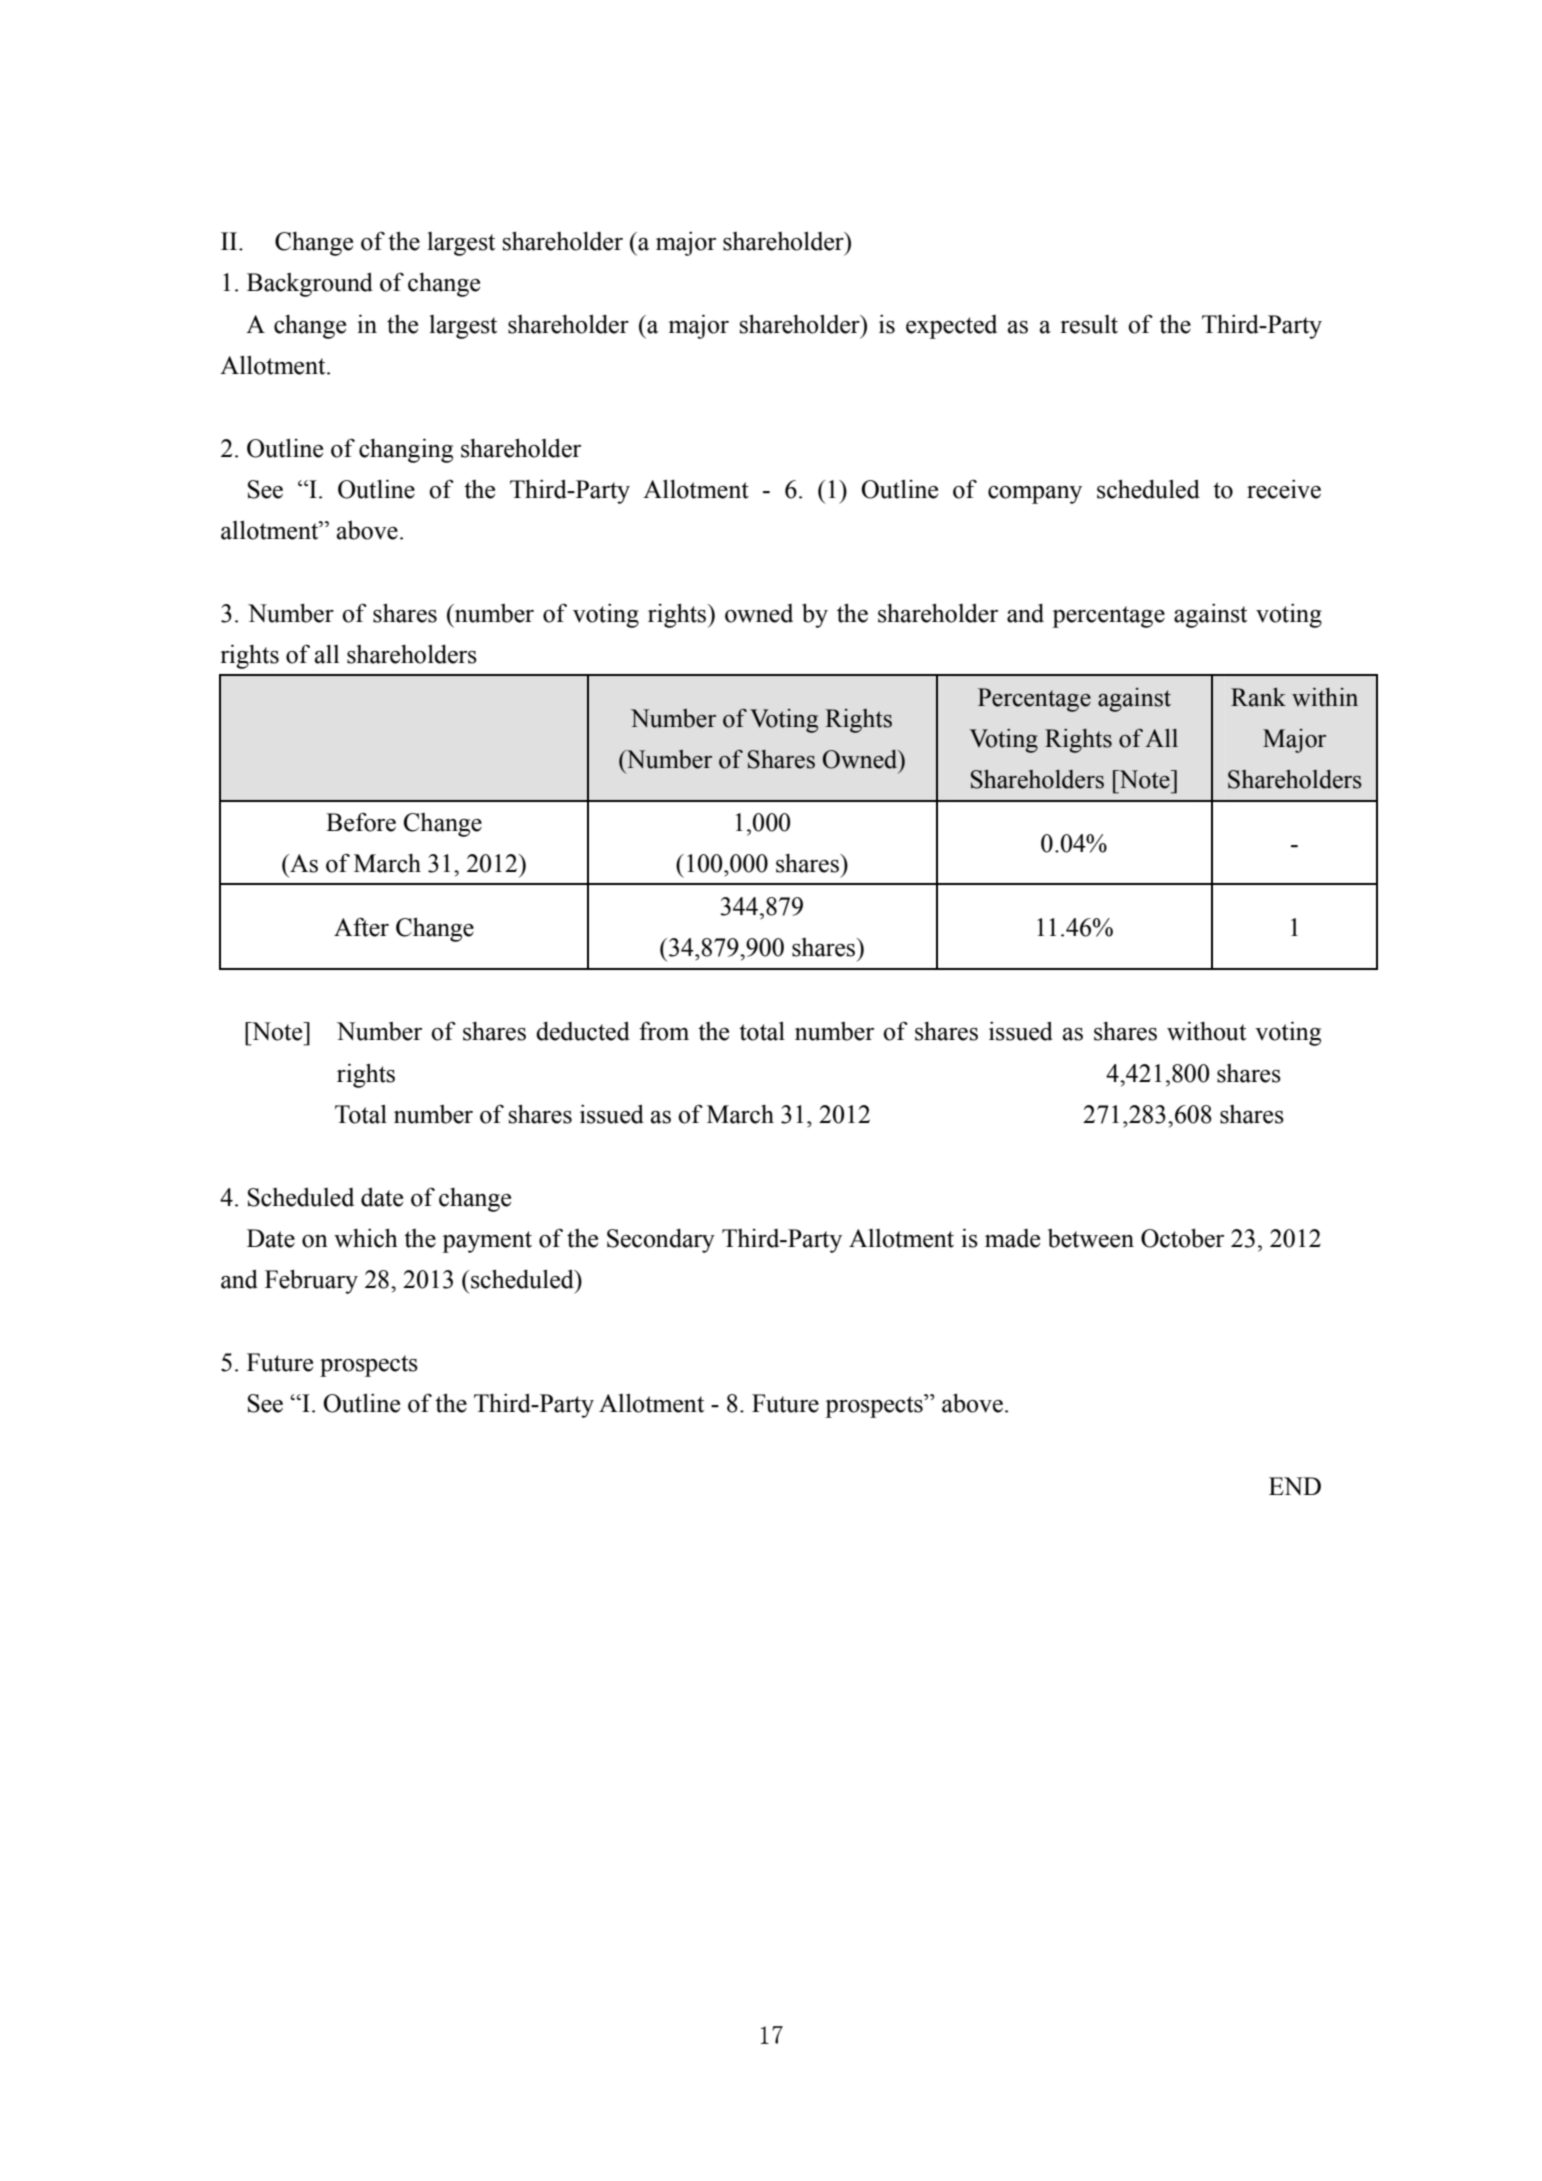 The height and width of the screenshot is (2181, 1542). Describe the element at coordinates (1258, 697) in the screenshot. I see `Rank` at that location.
